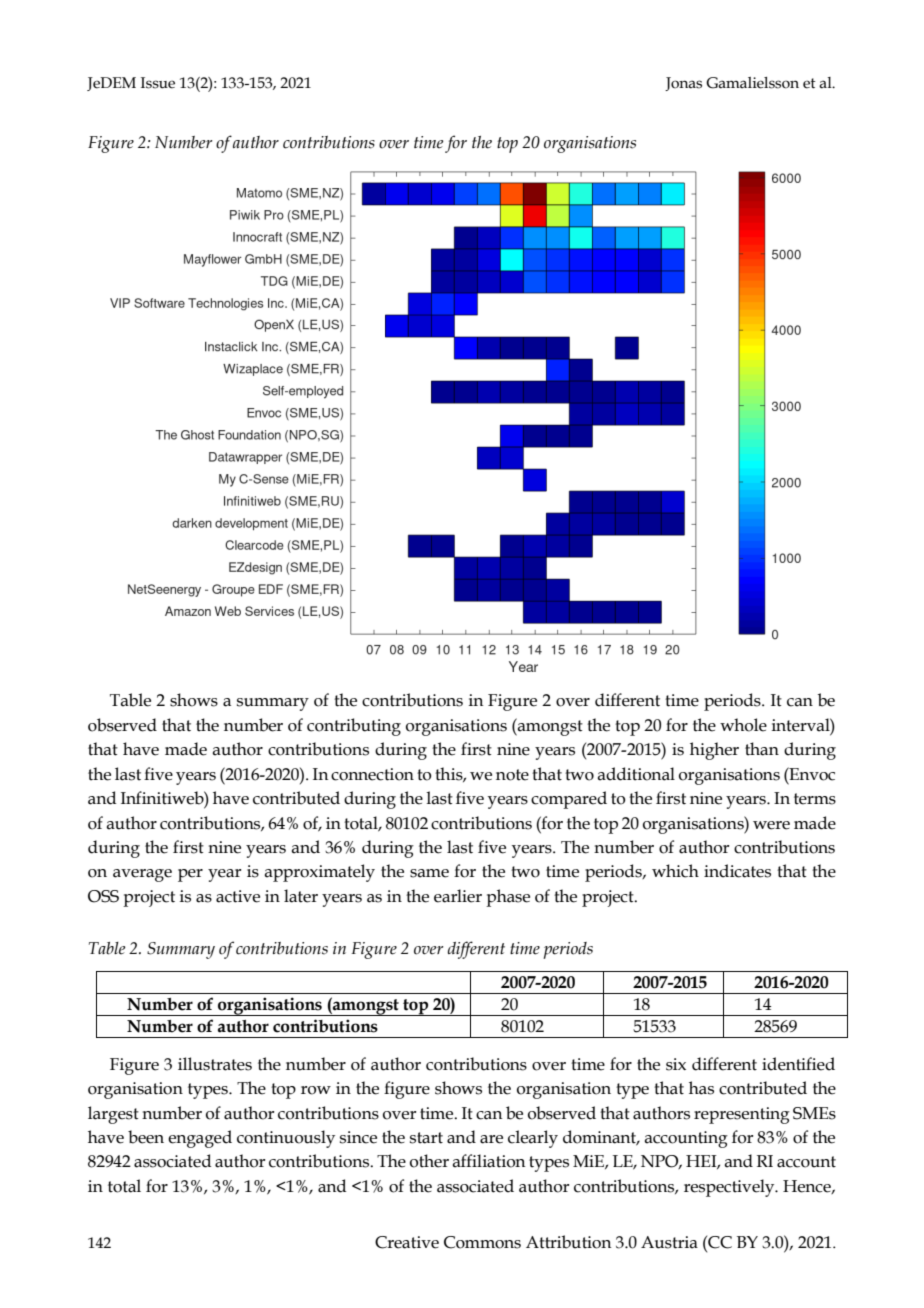 The image size is (924, 1308). What do you see at coordinates (142, 875) in the document?
I see `average` at bounding box center [142, 875].
